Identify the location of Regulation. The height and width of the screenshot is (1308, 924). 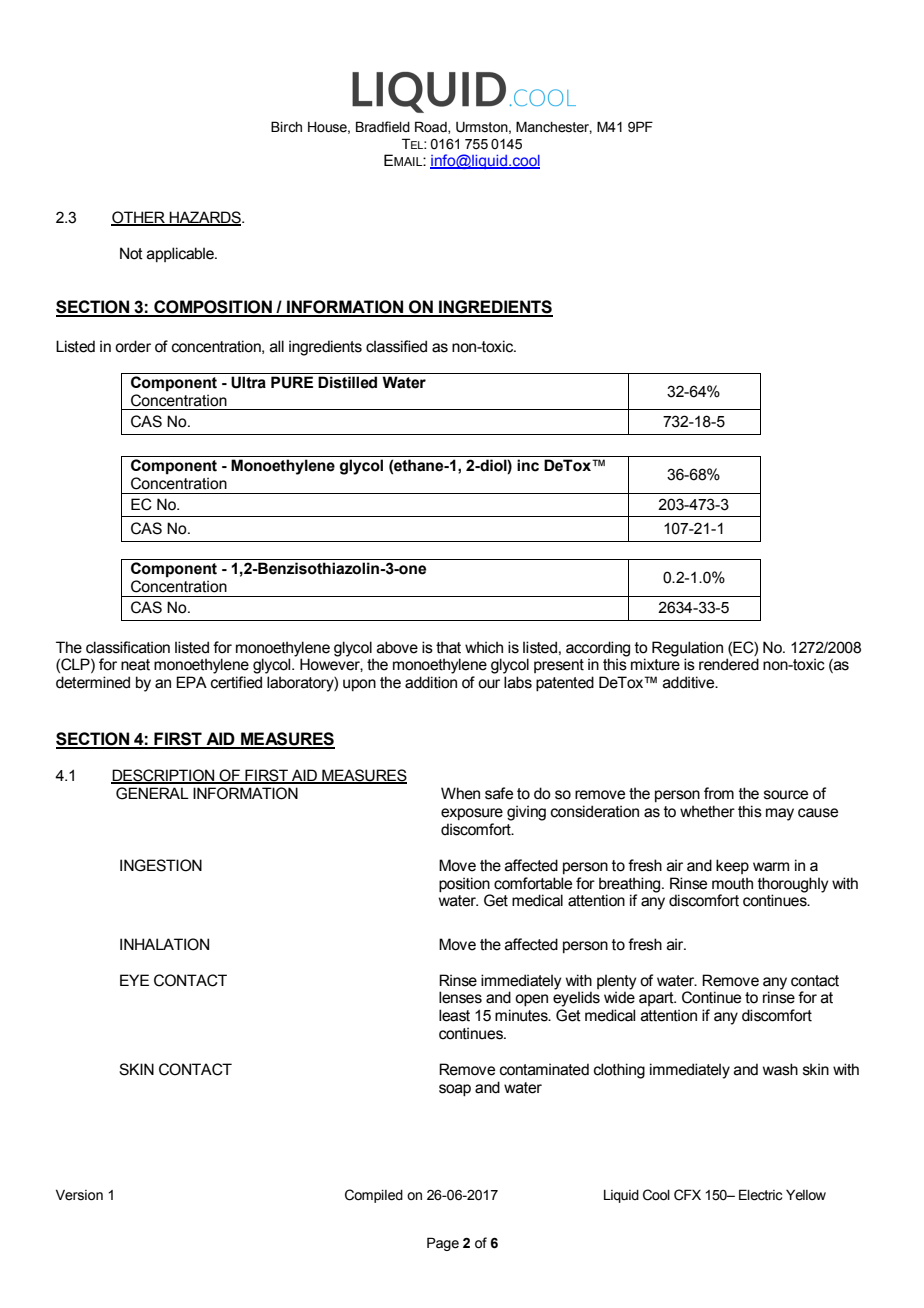
(687, 649).
